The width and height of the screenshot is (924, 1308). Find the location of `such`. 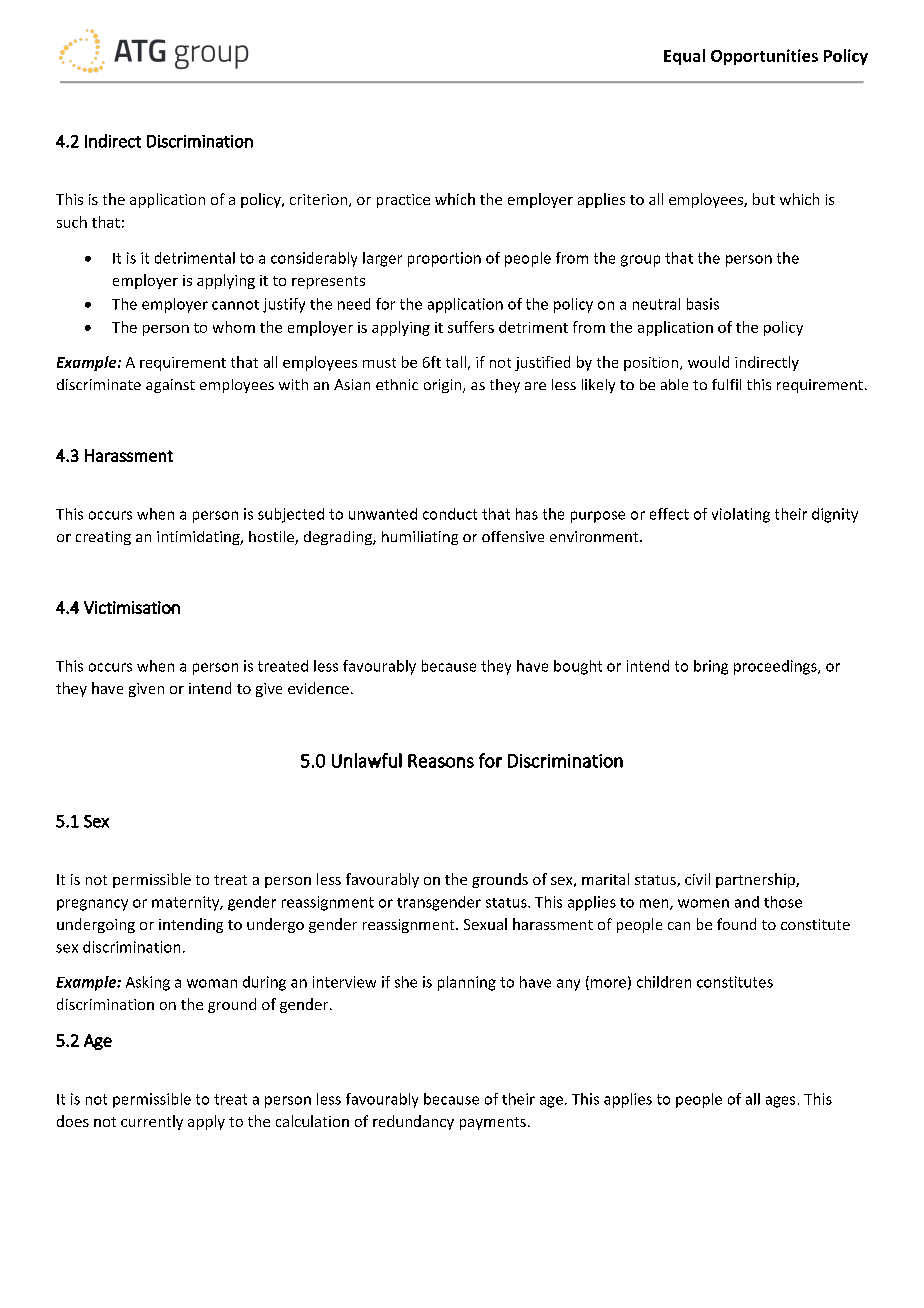

such is located at coordinates (72, 222).
